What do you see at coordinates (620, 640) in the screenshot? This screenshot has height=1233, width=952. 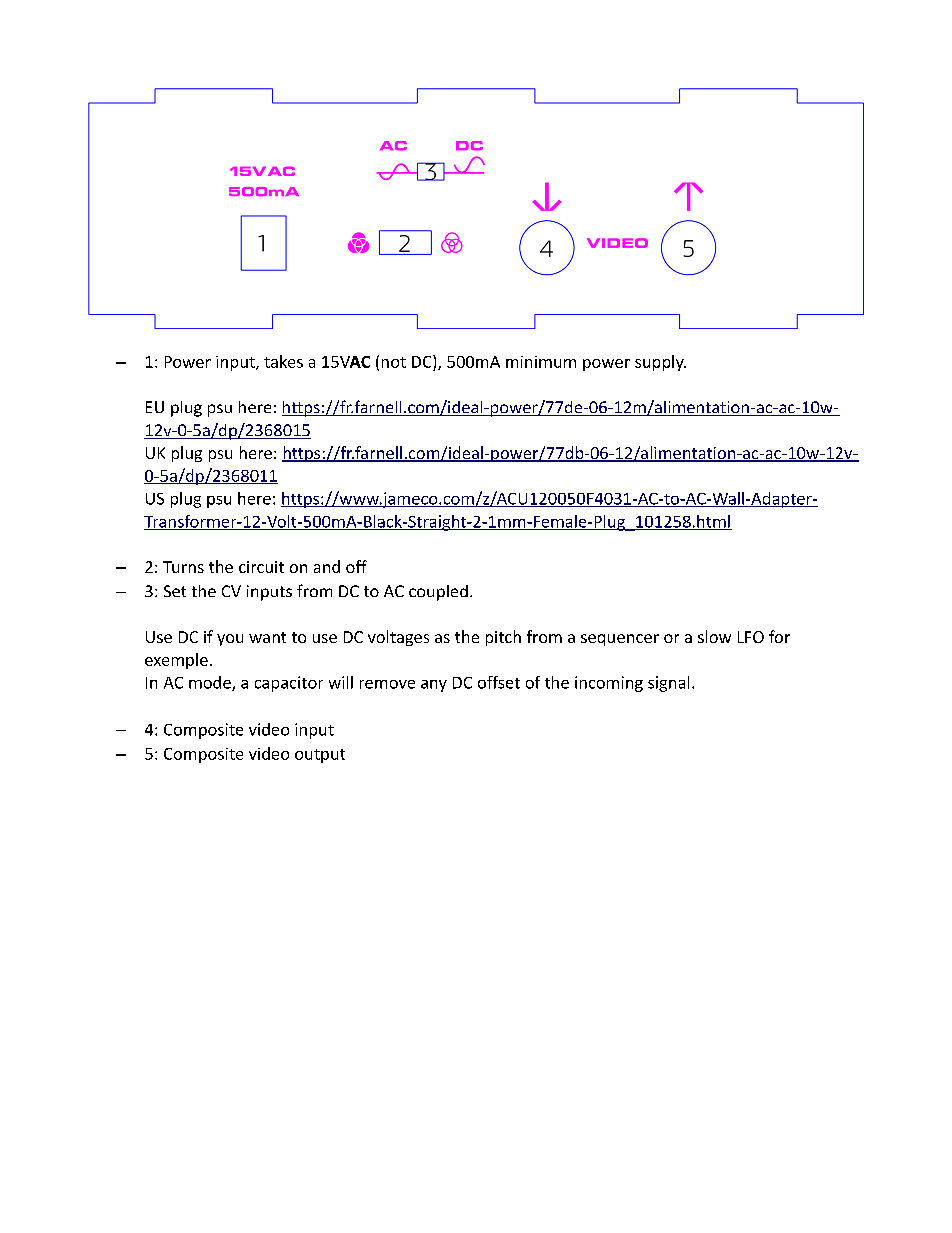 I see `sequencer` at bounding box center [620, 640].
